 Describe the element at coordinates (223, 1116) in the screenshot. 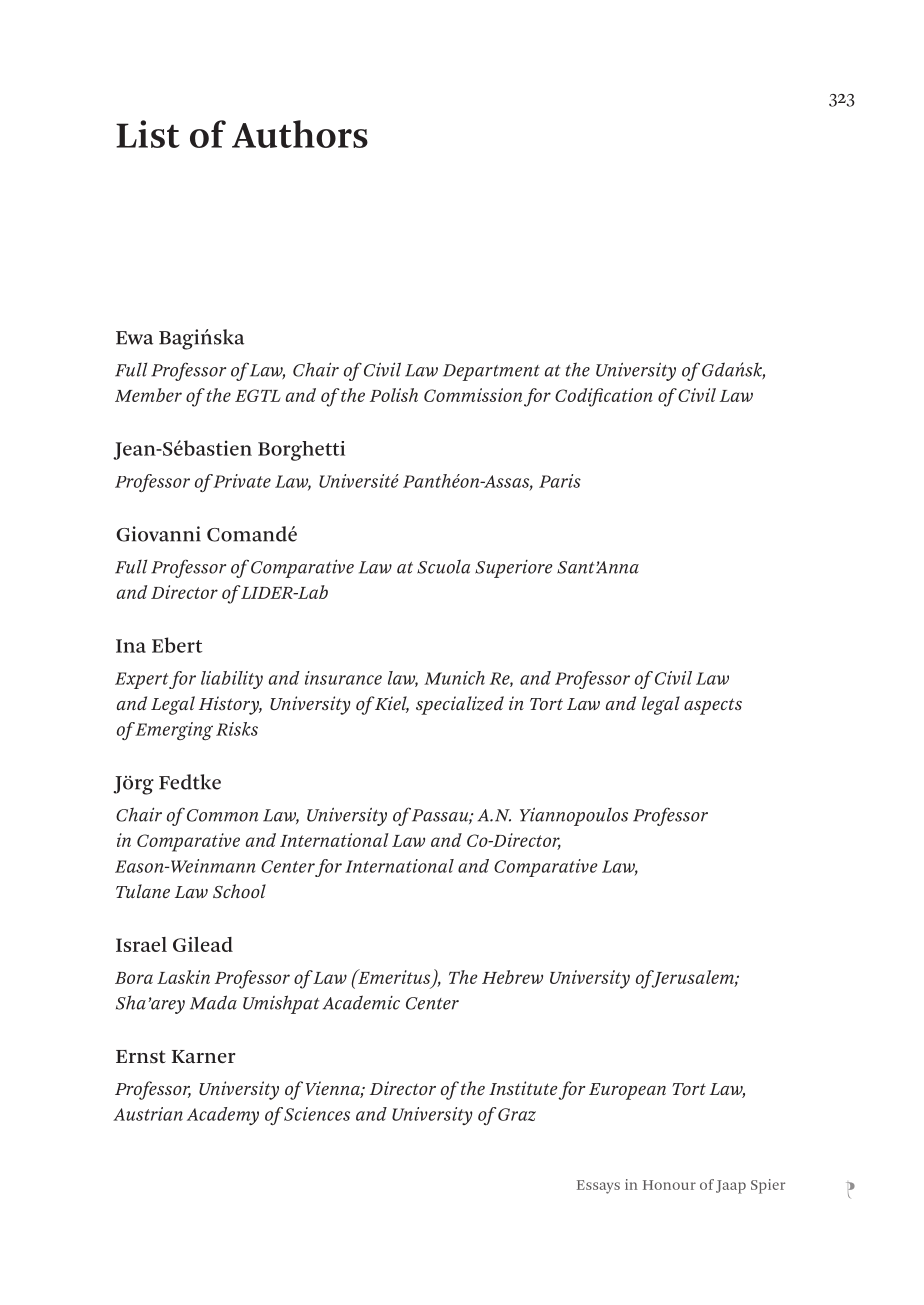

I see `Academy` at that location.
